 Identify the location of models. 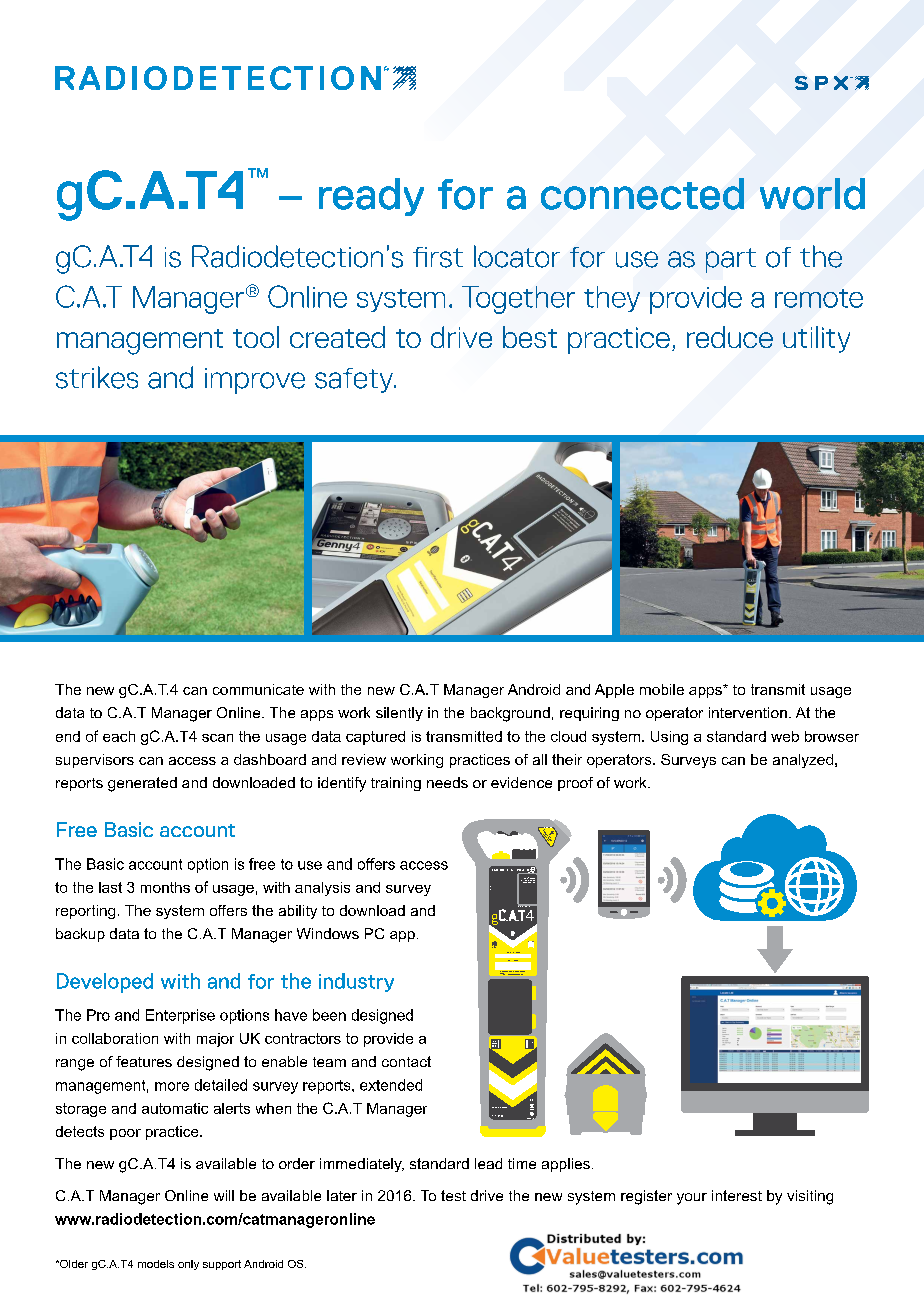
(156, 1264).
